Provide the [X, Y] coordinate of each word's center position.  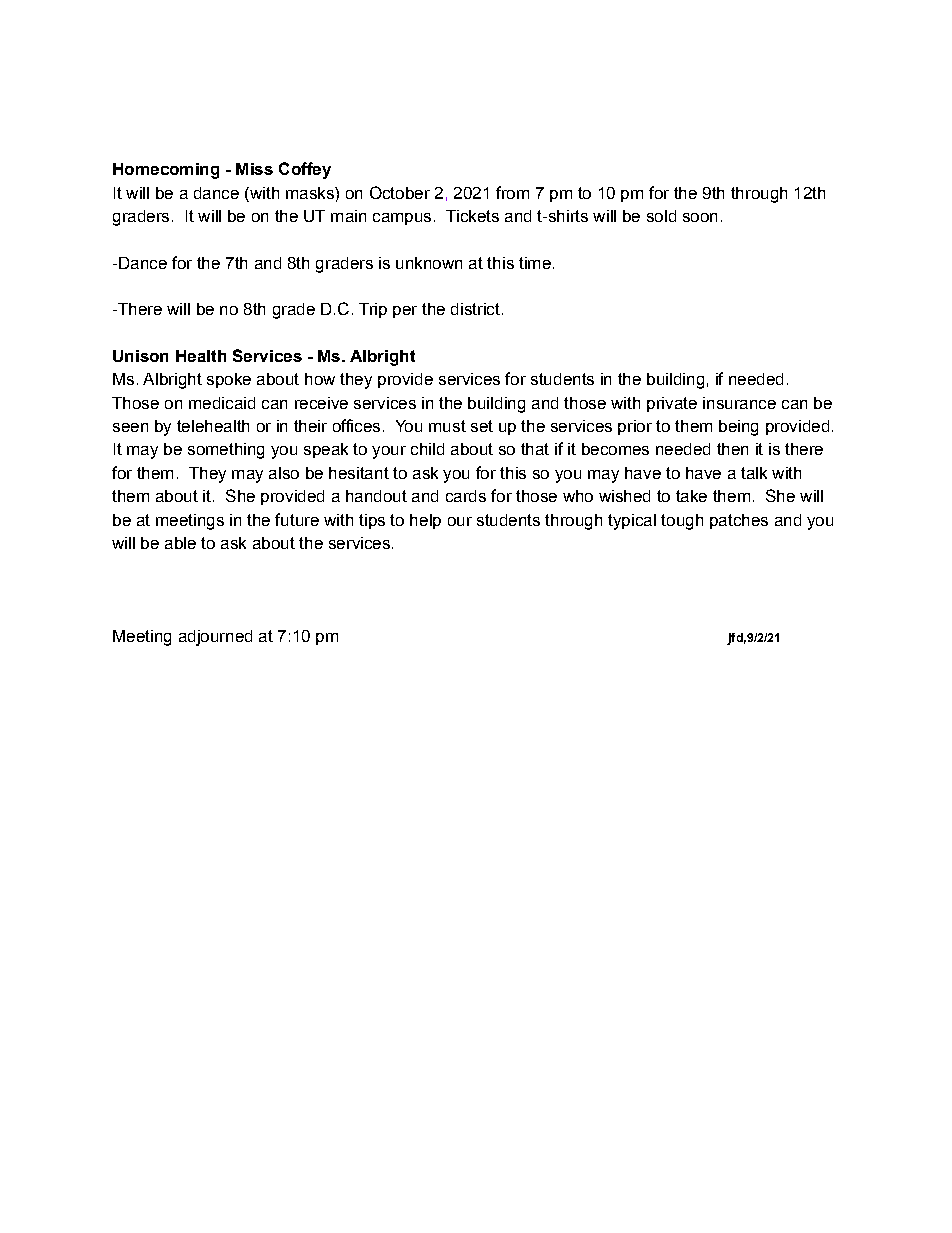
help [425, 521]
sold [661, 216]
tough [682, 522]
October [400, 192]
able [180, 543]
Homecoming [166, 171]
